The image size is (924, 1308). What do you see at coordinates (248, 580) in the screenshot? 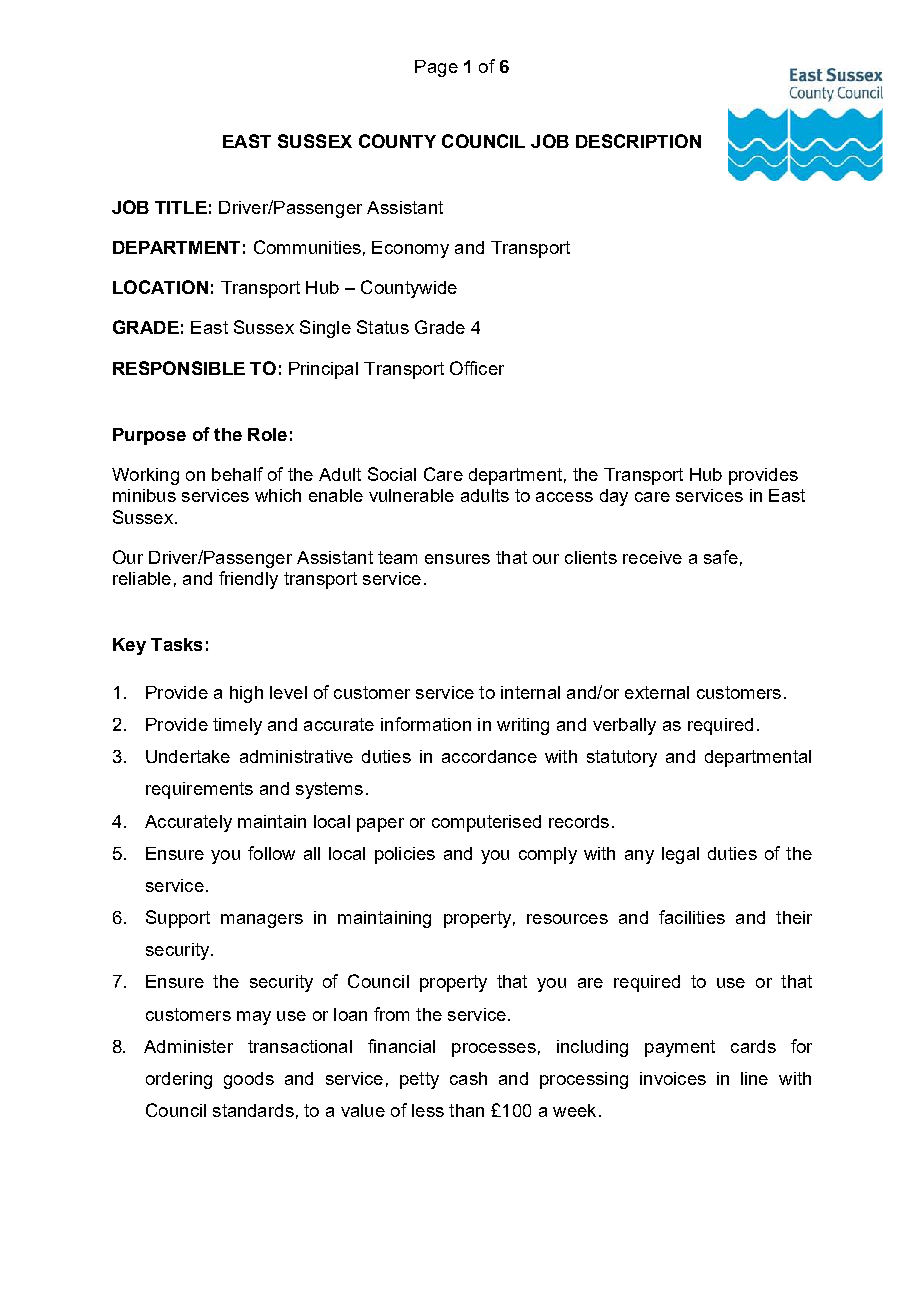
I see `friendly` at bounding box center [248, 580].
